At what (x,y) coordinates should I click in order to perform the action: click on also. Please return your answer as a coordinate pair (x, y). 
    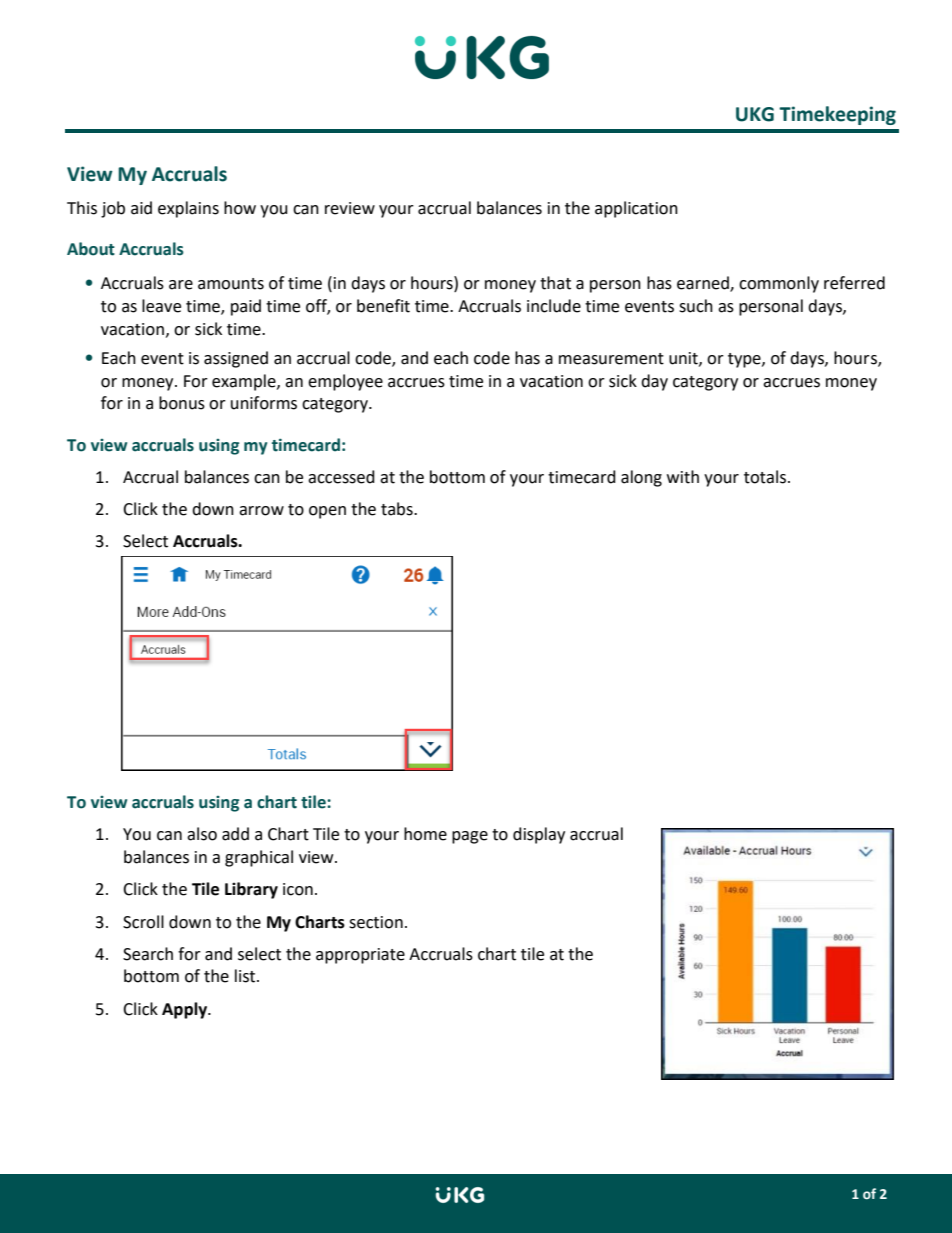
    Looking at the image, I should click on (202, 834).
